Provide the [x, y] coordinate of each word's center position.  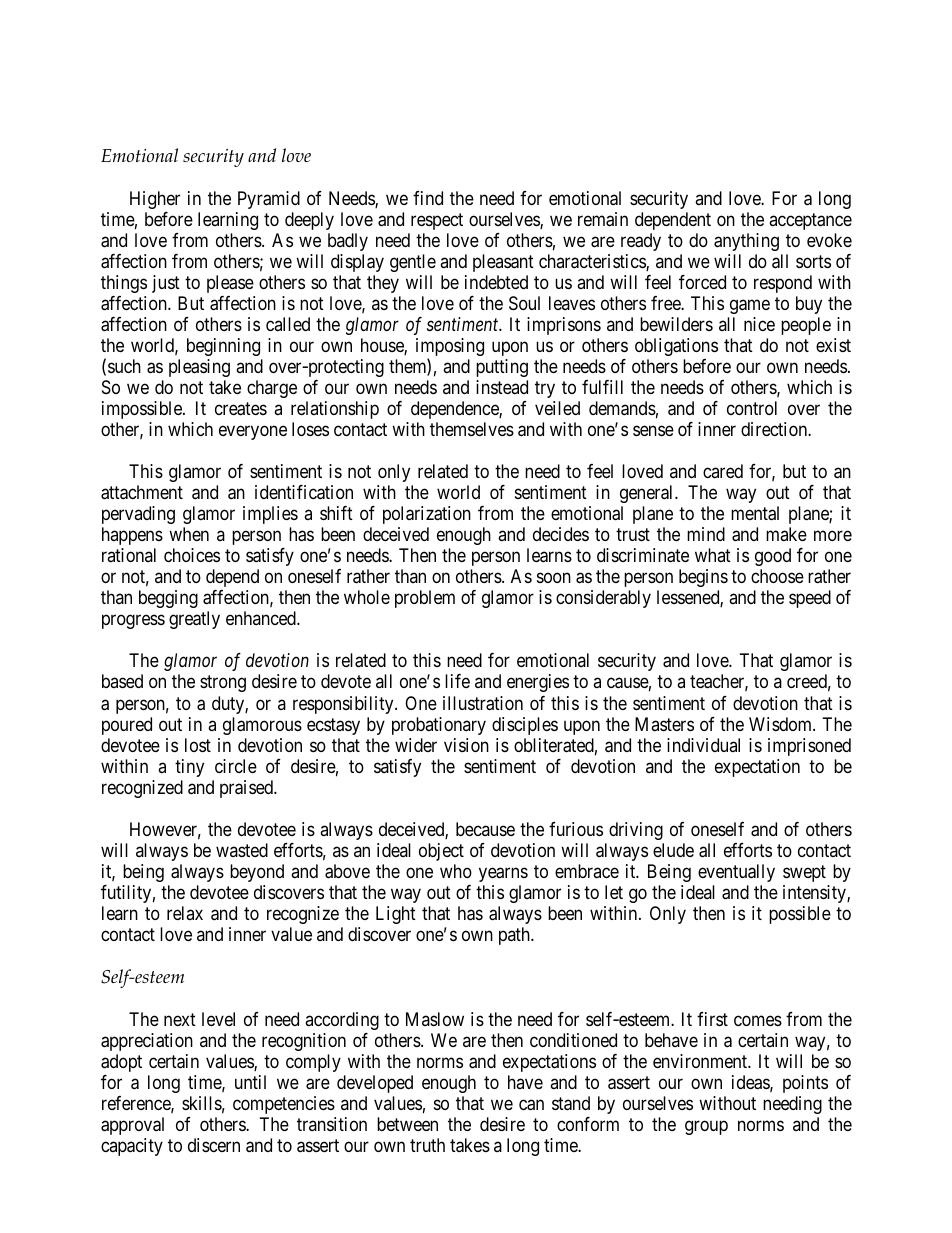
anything [746, 242]
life [457, 681]
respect [437, 221]
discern [214, 1145]
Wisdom [781, 724]
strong [223, 684]
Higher [155, 200]
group [706, 1128]
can [531, 1105]
